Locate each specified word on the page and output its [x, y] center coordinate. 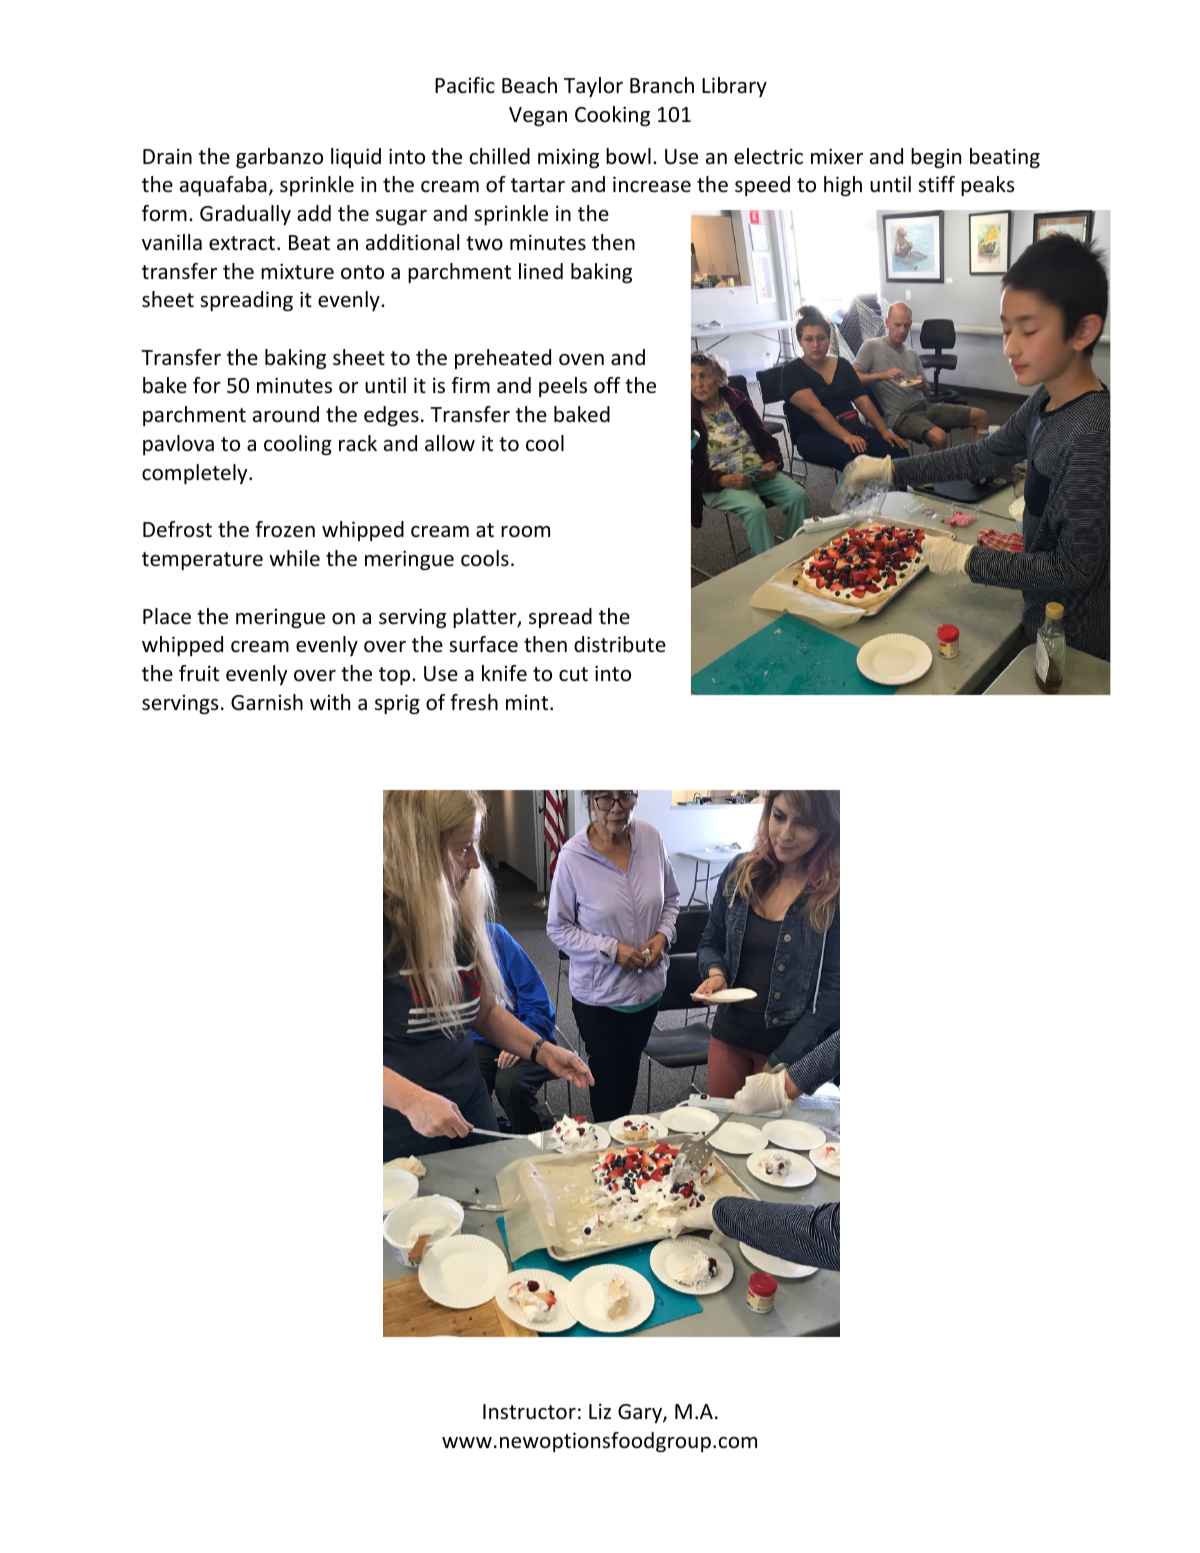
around [286, 414]
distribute [620, 644]
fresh [474, 702]
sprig [397, 704]
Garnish [267, 702]
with [330, 702]
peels [563, 387]
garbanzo [279, 158]
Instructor [529, 1412]
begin [936, 158]
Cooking [612, 116]
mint [528, 702]
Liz [600, 1411]
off [607, 385]
